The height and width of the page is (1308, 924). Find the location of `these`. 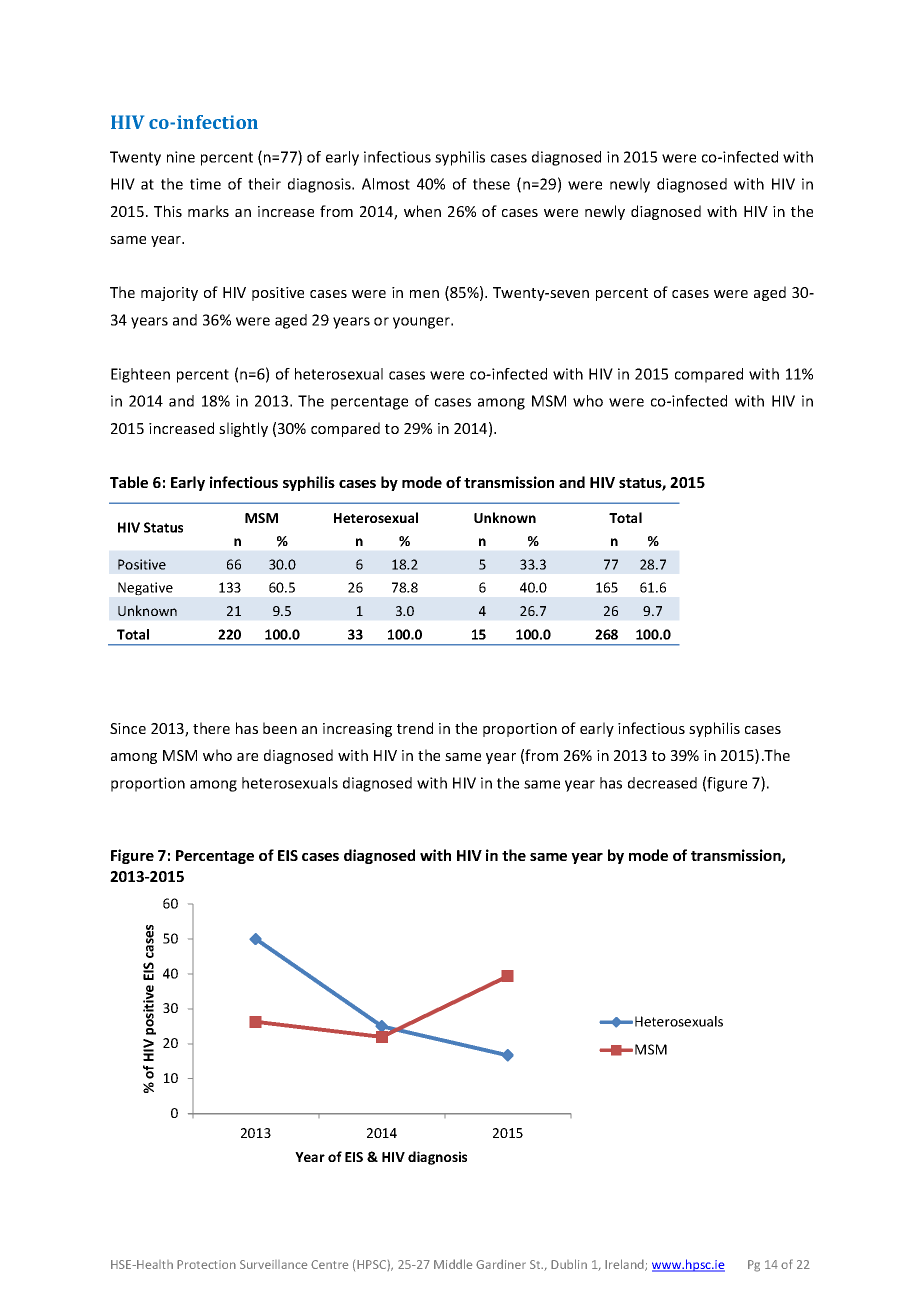

these is located at coordinates (491, 184).
